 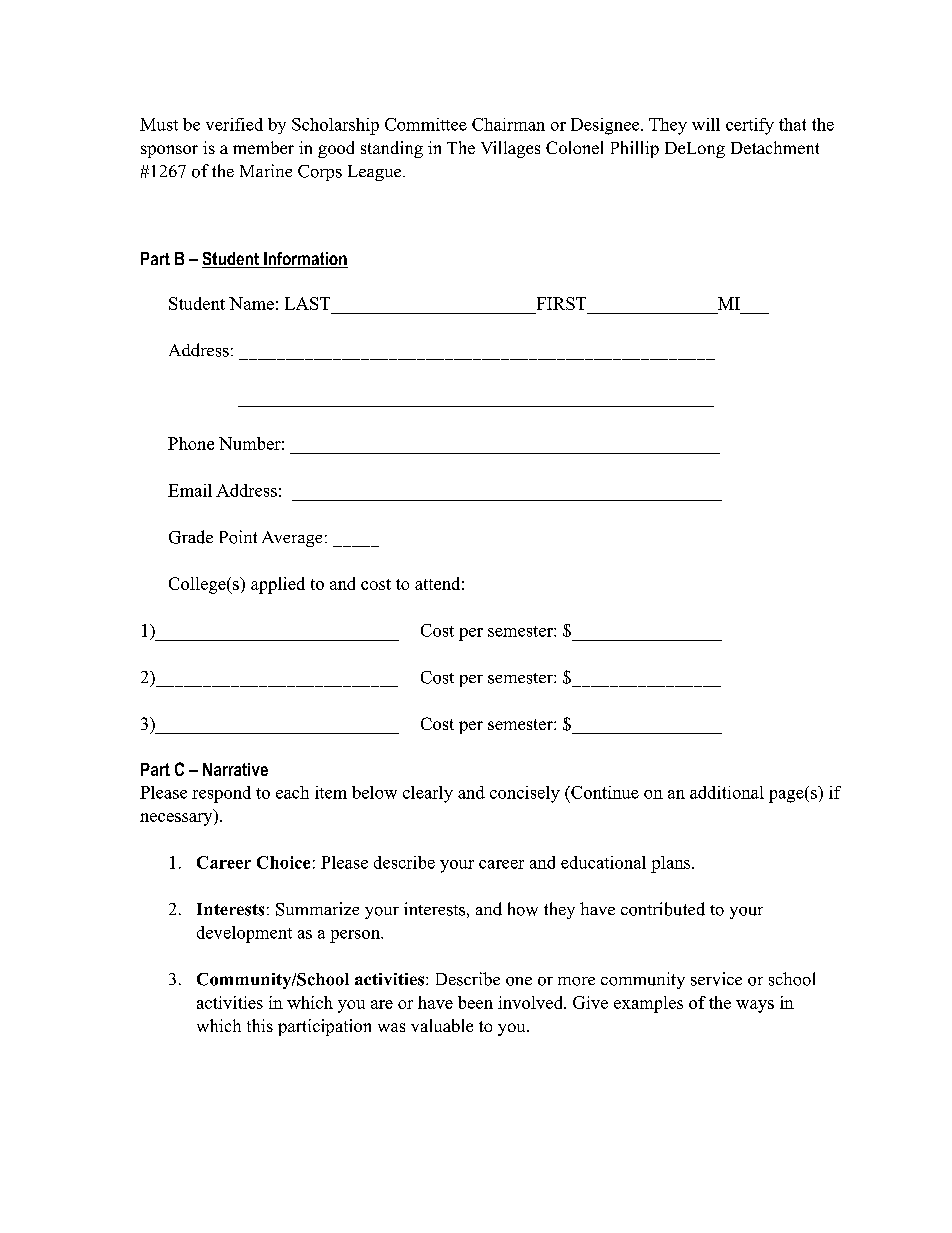 I want to click on this, so click(x=260, y=1025).
